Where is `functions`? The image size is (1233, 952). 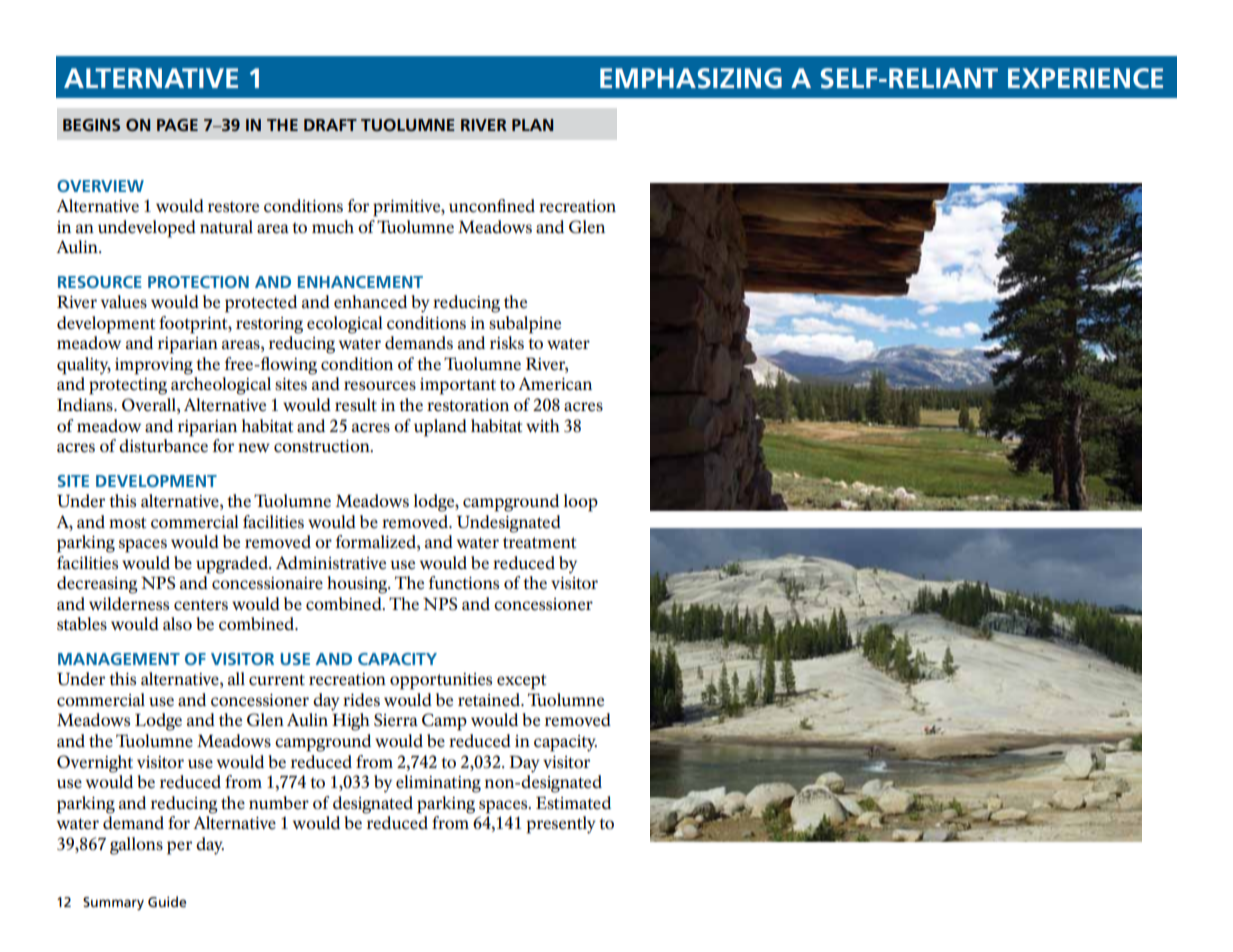 functions is located at coordinates (464, 583).
